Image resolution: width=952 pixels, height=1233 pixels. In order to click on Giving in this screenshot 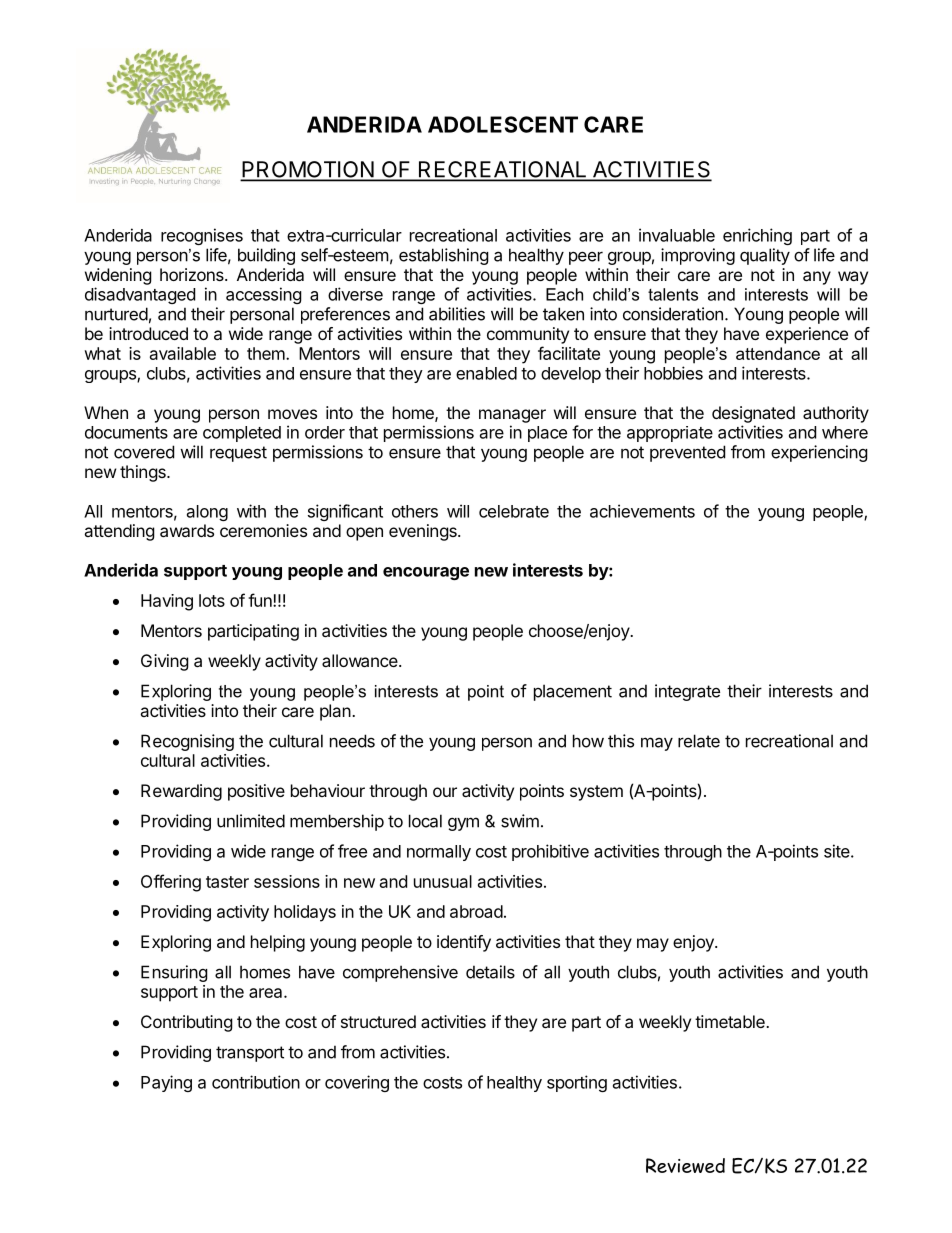, I will do `click(165, 662)`.
